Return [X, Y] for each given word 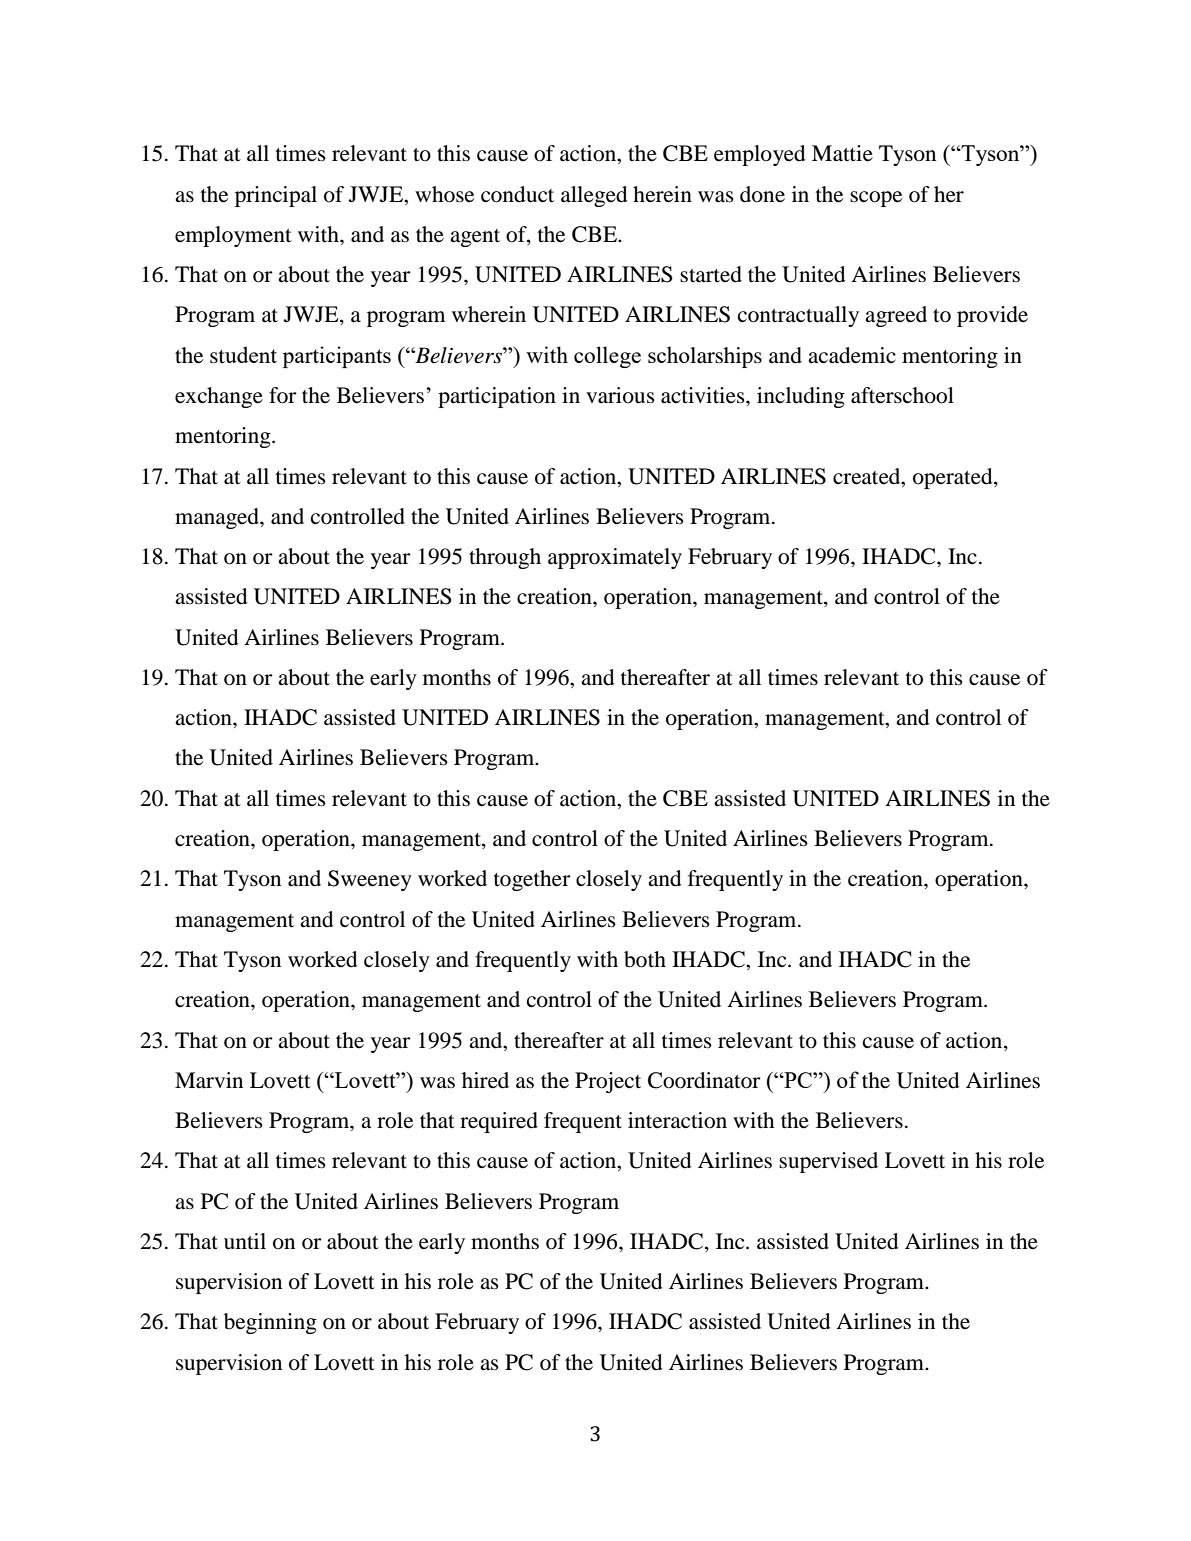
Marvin [209, 1080]
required [499, 1122]
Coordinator [704, 1080]
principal [276, 196]
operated [954, 478]
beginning [270, 1323]
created [868, 476]
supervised [828, 1162]
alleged [594, 196]
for [283, 395]
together [532, 880]
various [620, 395]
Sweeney [370, 880]
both [645, 959]
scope [876, 199]
